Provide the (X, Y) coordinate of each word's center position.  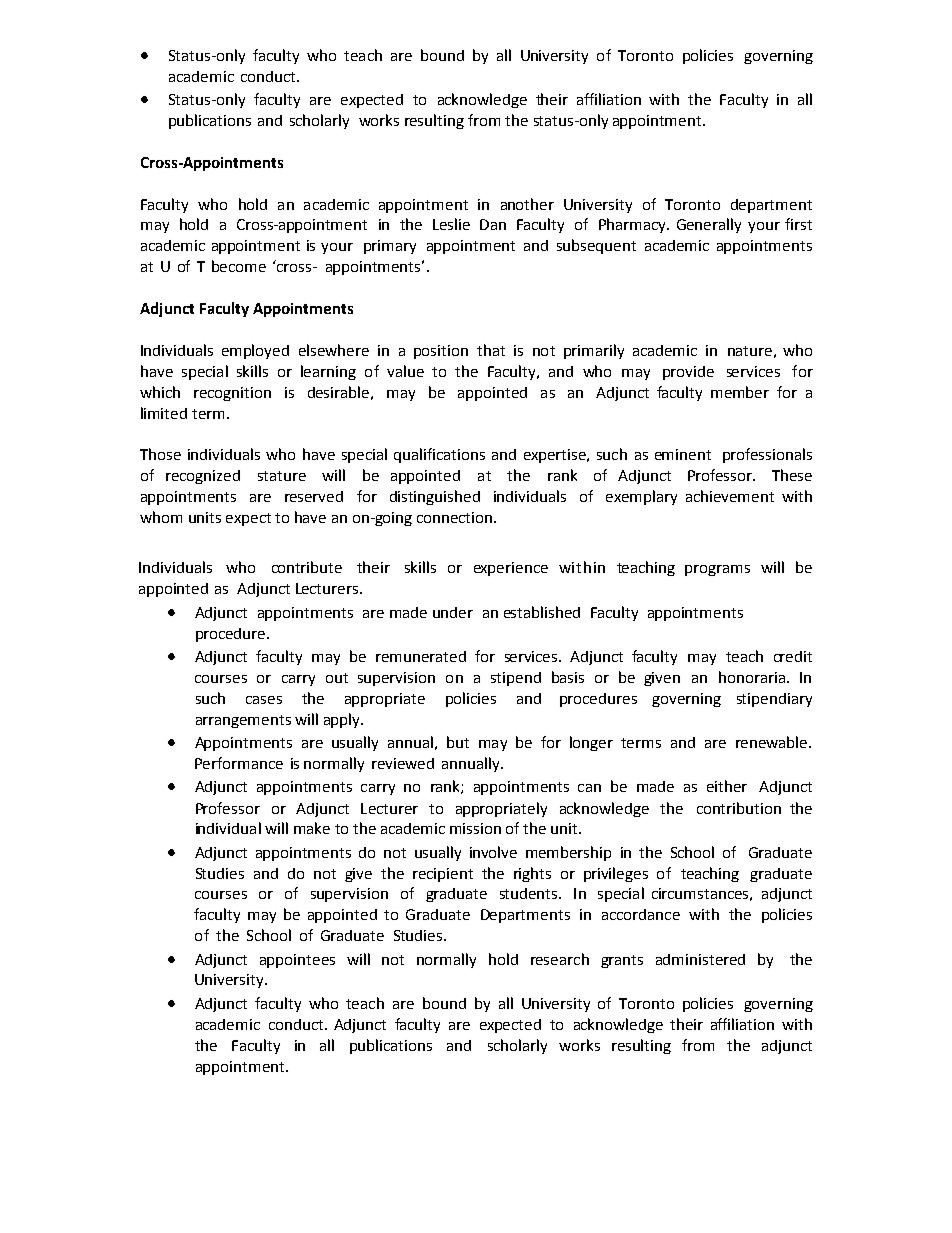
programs (717, 570)
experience (511, 569)
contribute (307, 567)
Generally (709, 225)
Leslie (451, 224)
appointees (297, 961)
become (239, 266)
